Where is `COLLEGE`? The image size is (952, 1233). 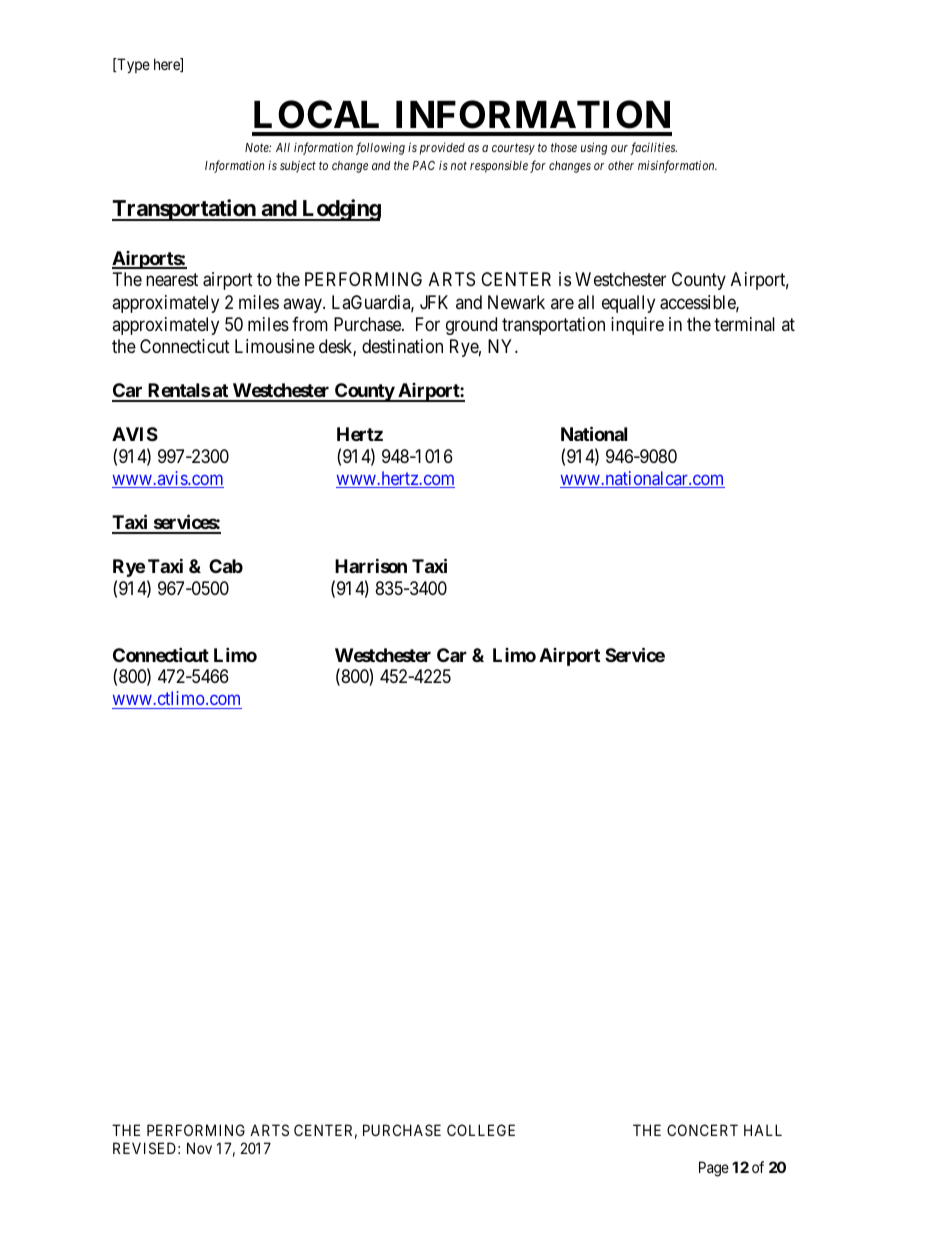
COLLEGE is located at coordinates (481, 1130).
